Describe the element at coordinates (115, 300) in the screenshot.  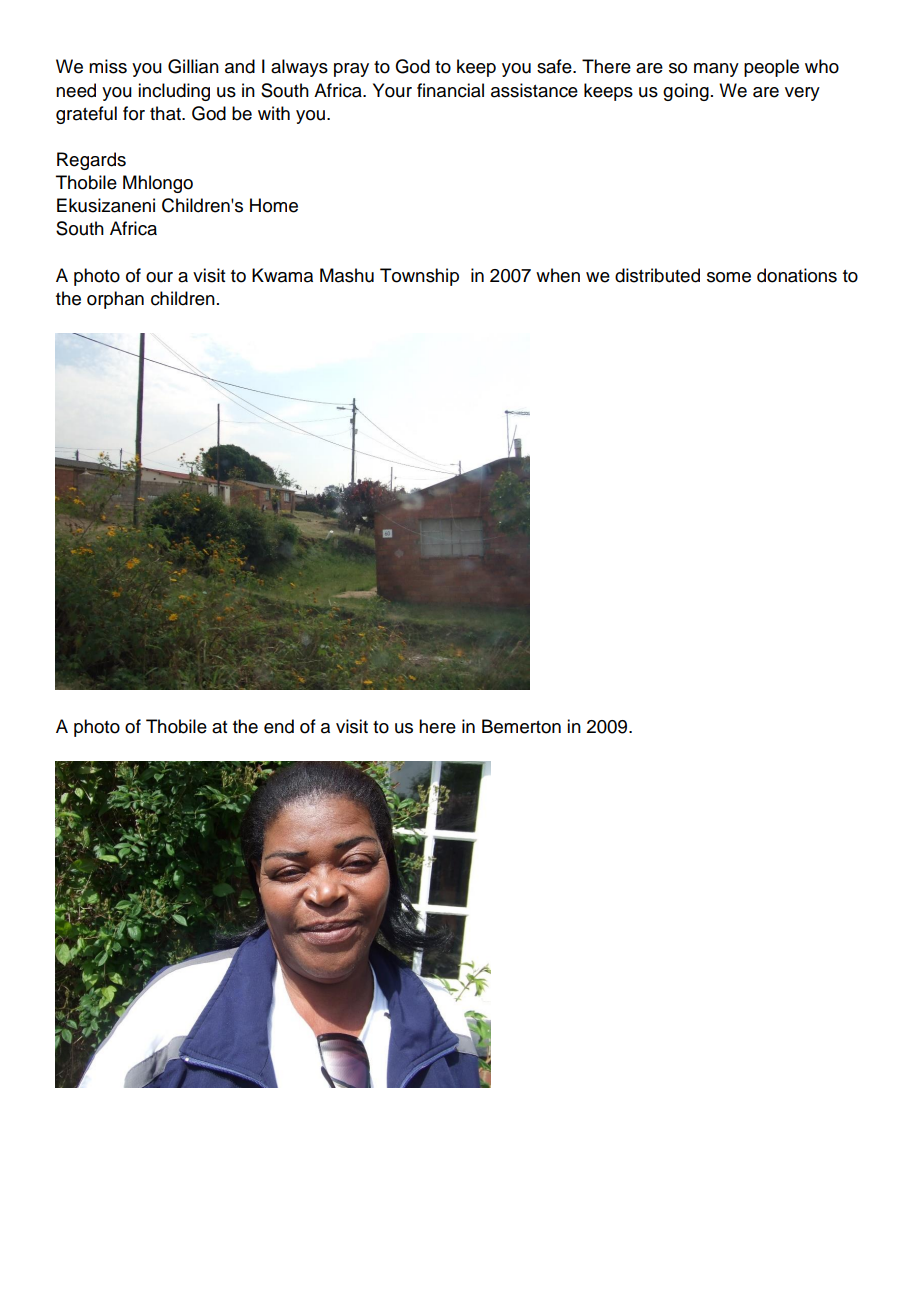
I see `orphan` at that location.
